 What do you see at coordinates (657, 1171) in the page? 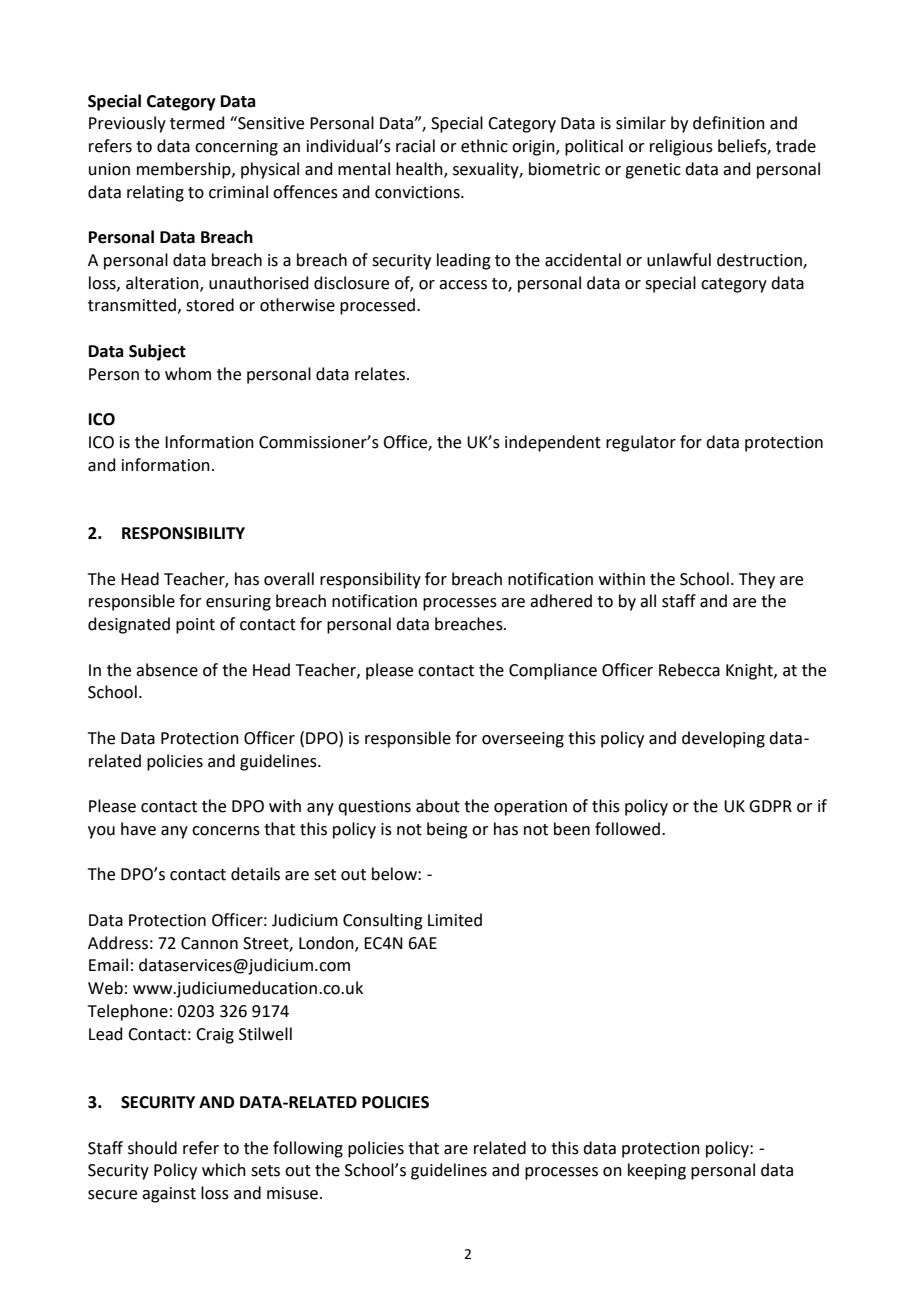
I see `keeping` at bounding box center [657, 1171].
